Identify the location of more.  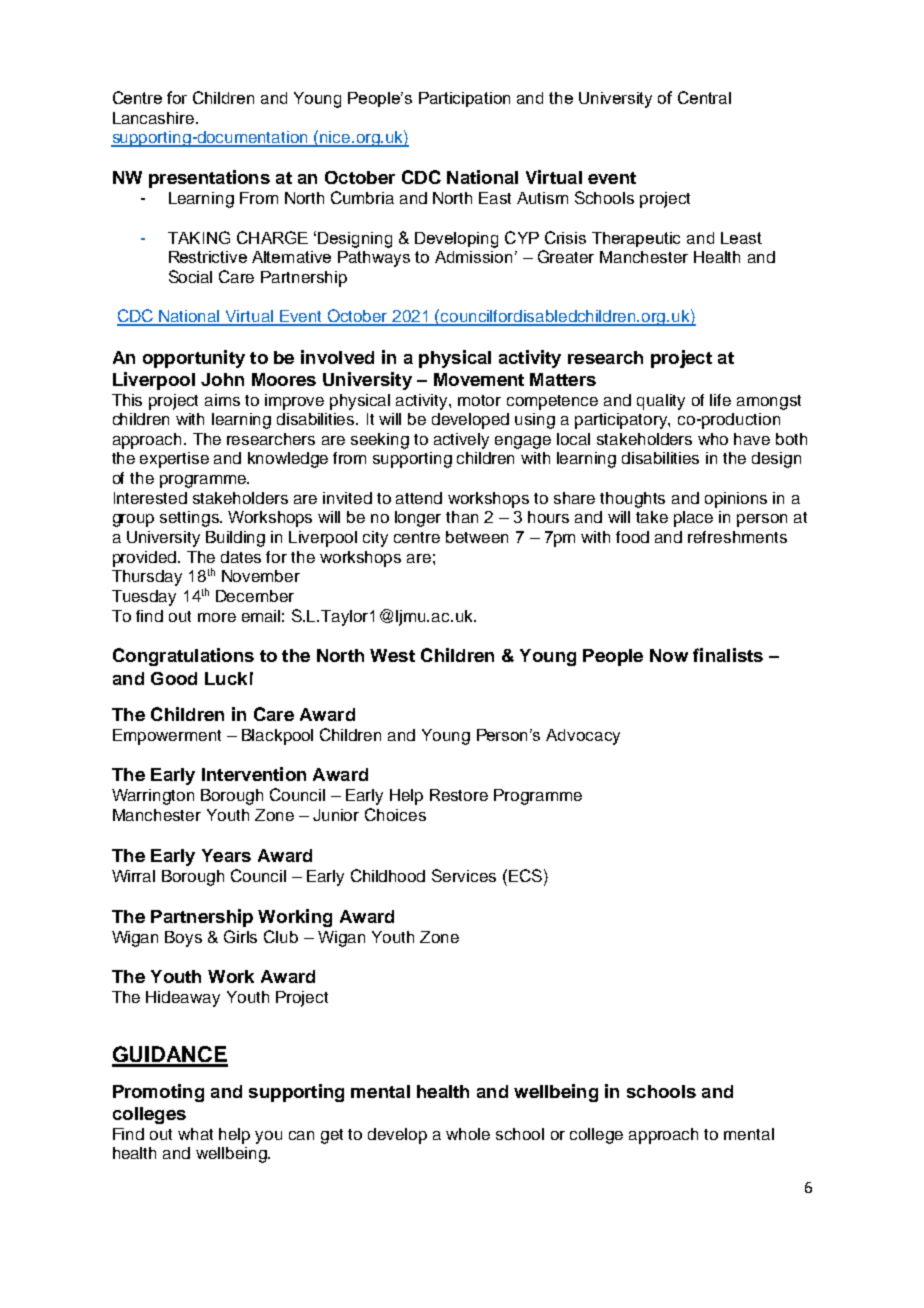
(217, 617).
